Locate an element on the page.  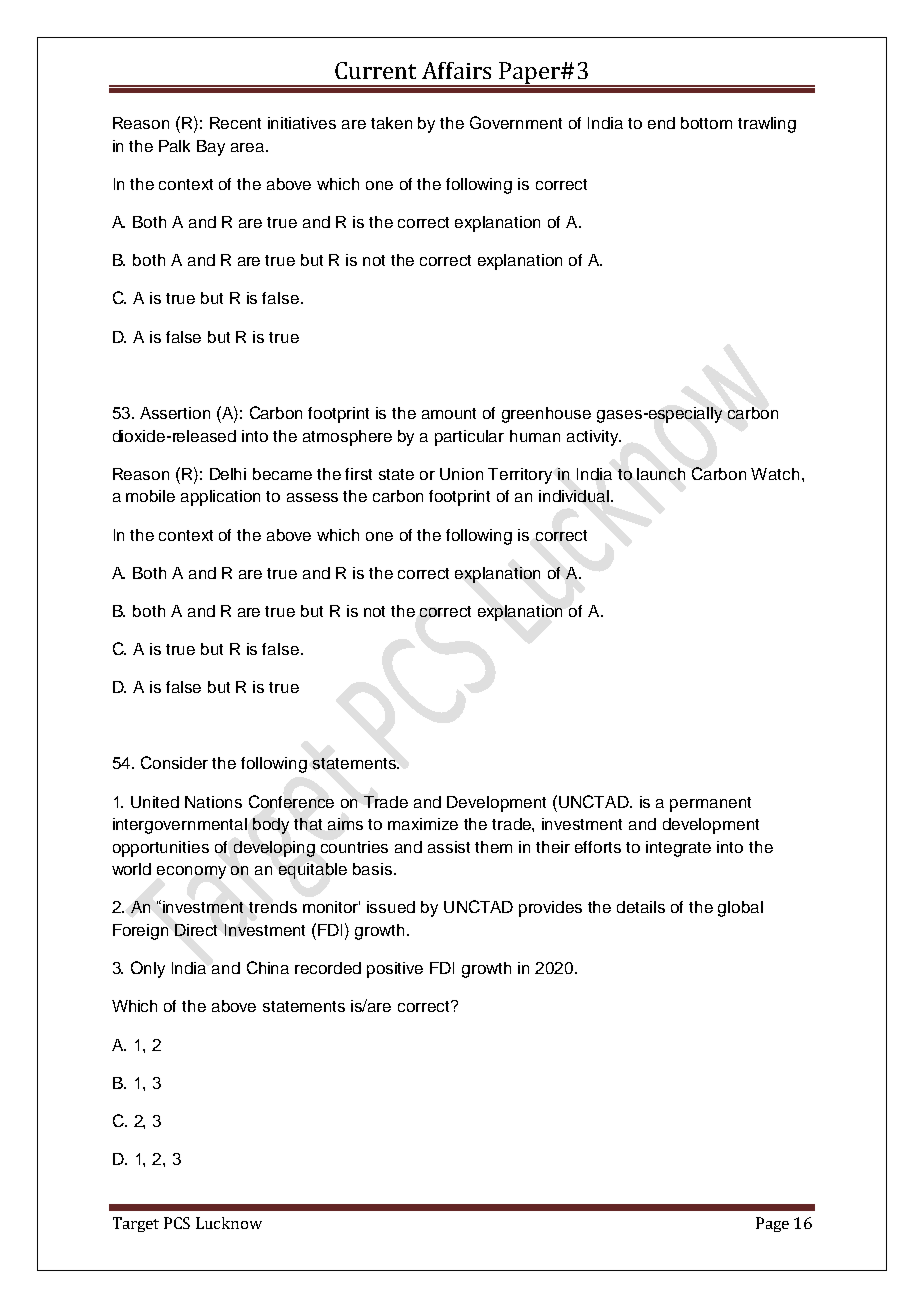
Affairs is located at coordinates (456, 70).
